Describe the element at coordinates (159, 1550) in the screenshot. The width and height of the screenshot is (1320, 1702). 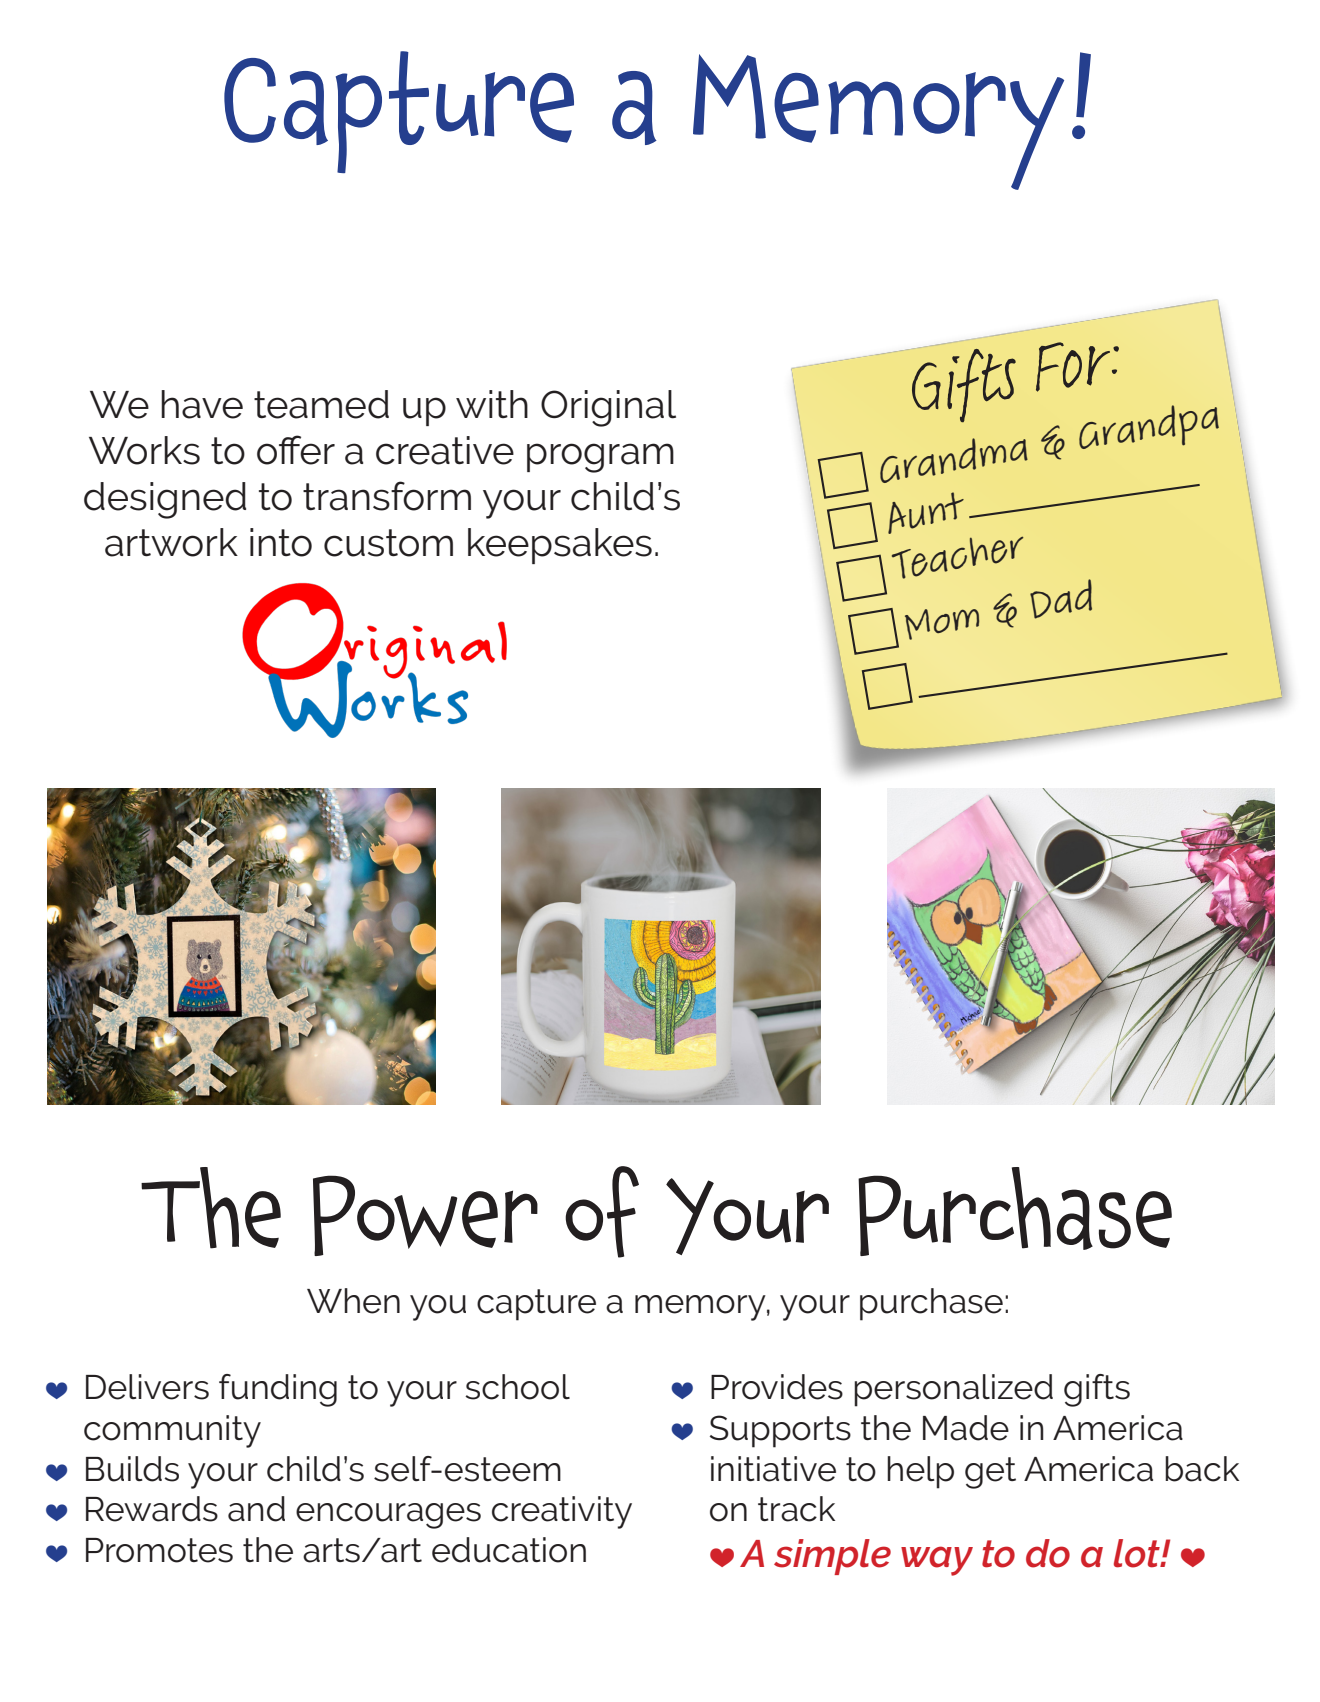
I see `Promotes` at that location.
